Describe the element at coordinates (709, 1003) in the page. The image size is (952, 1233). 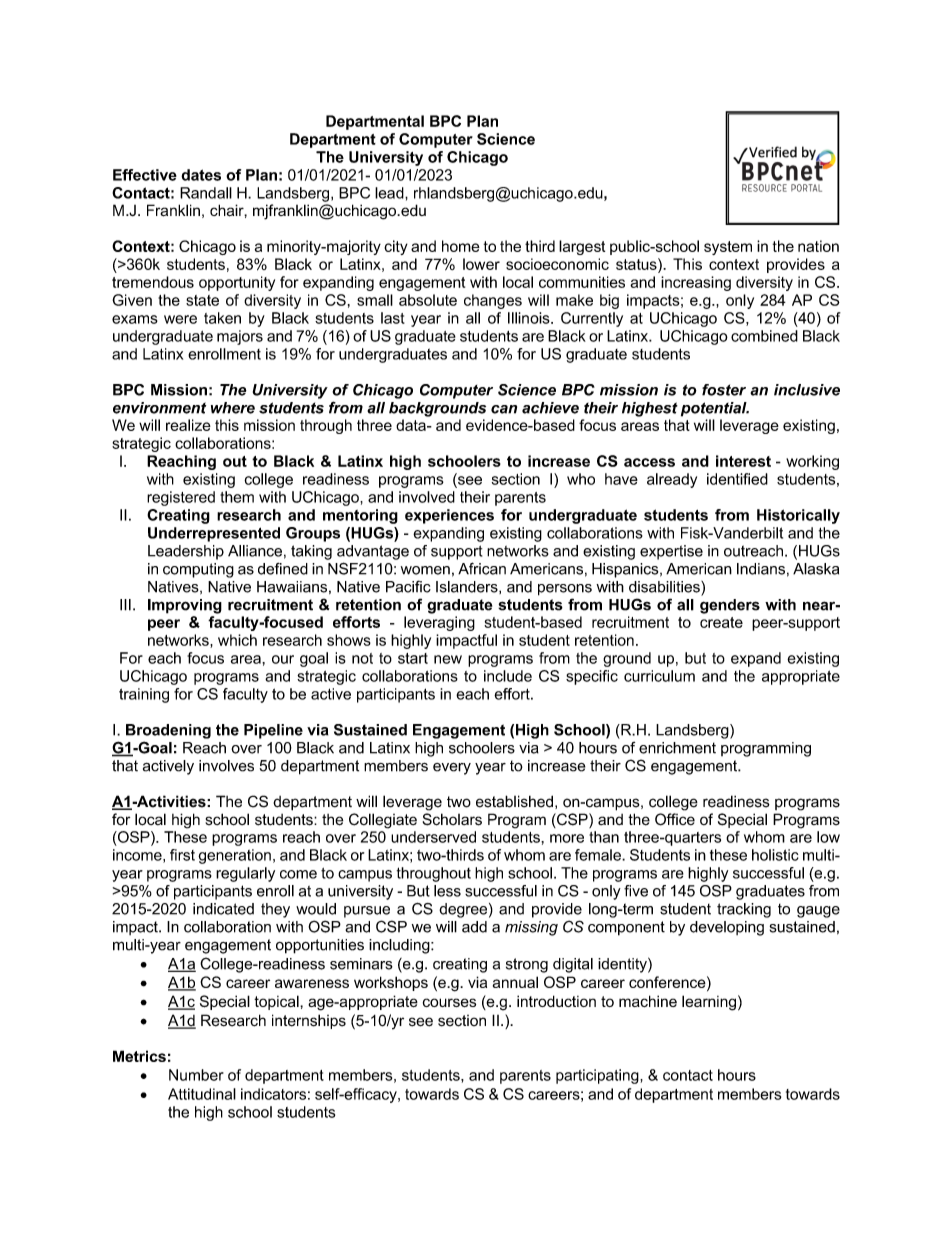
I see `learning` at that location.
